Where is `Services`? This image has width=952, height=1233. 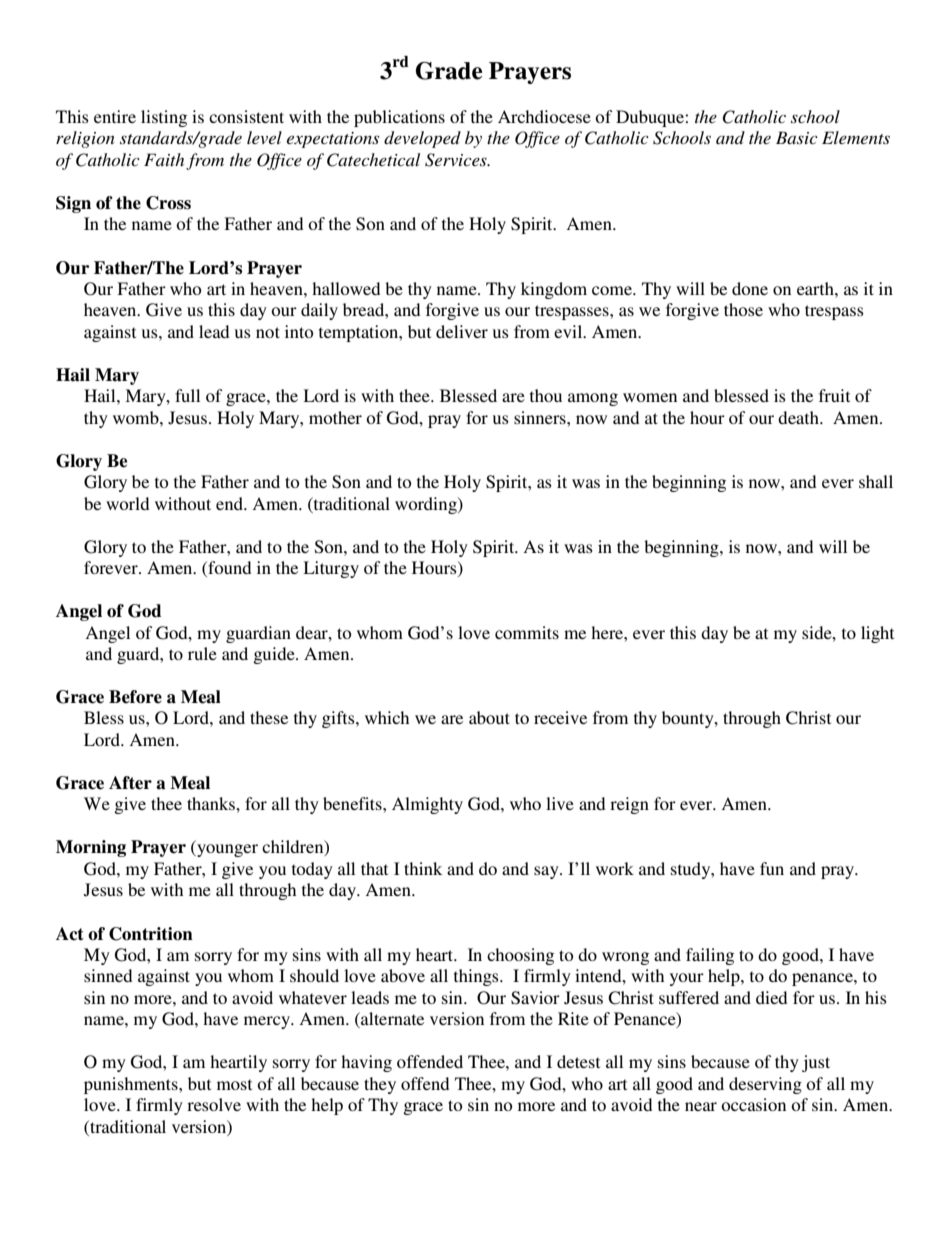 Services is located at coordinates (457, 160).
